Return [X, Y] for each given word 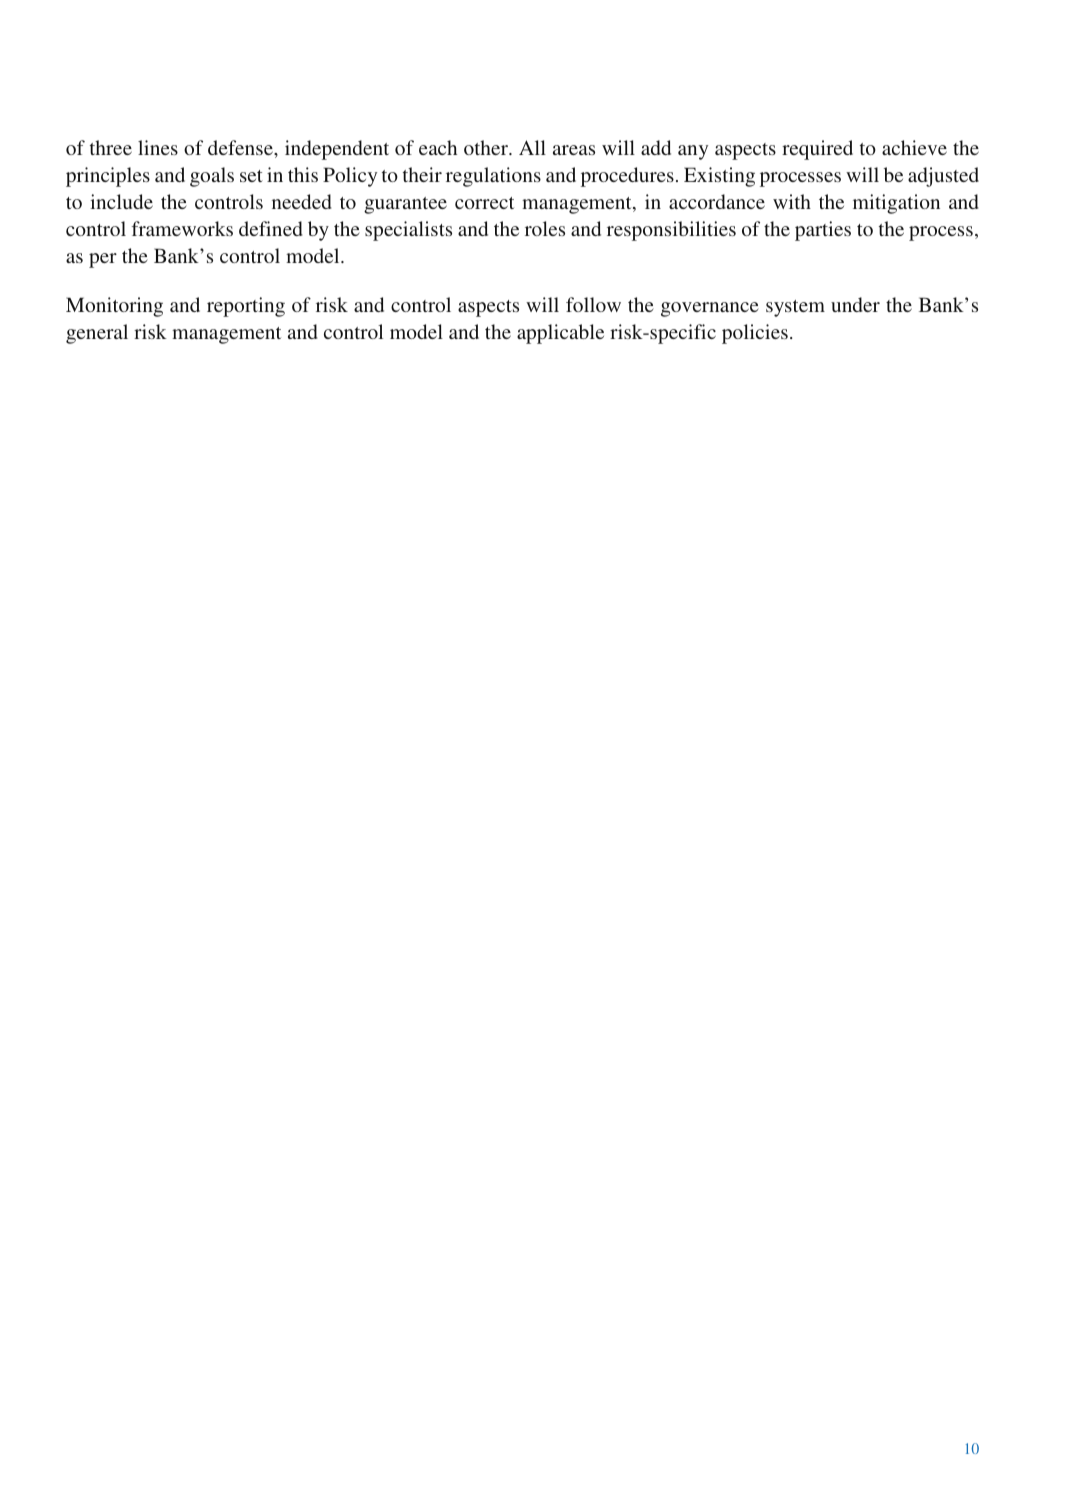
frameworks [182, 228]
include [121, 201]
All [532, 147]
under [855, 304]
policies [755, 334]
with [792, 201]
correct [484, 203]
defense [242, 149]
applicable [560, 334]
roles [545, 228]
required [817, 150]
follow [593, 304]
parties [823, 231]
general [97, 334]
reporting [246, 307]
